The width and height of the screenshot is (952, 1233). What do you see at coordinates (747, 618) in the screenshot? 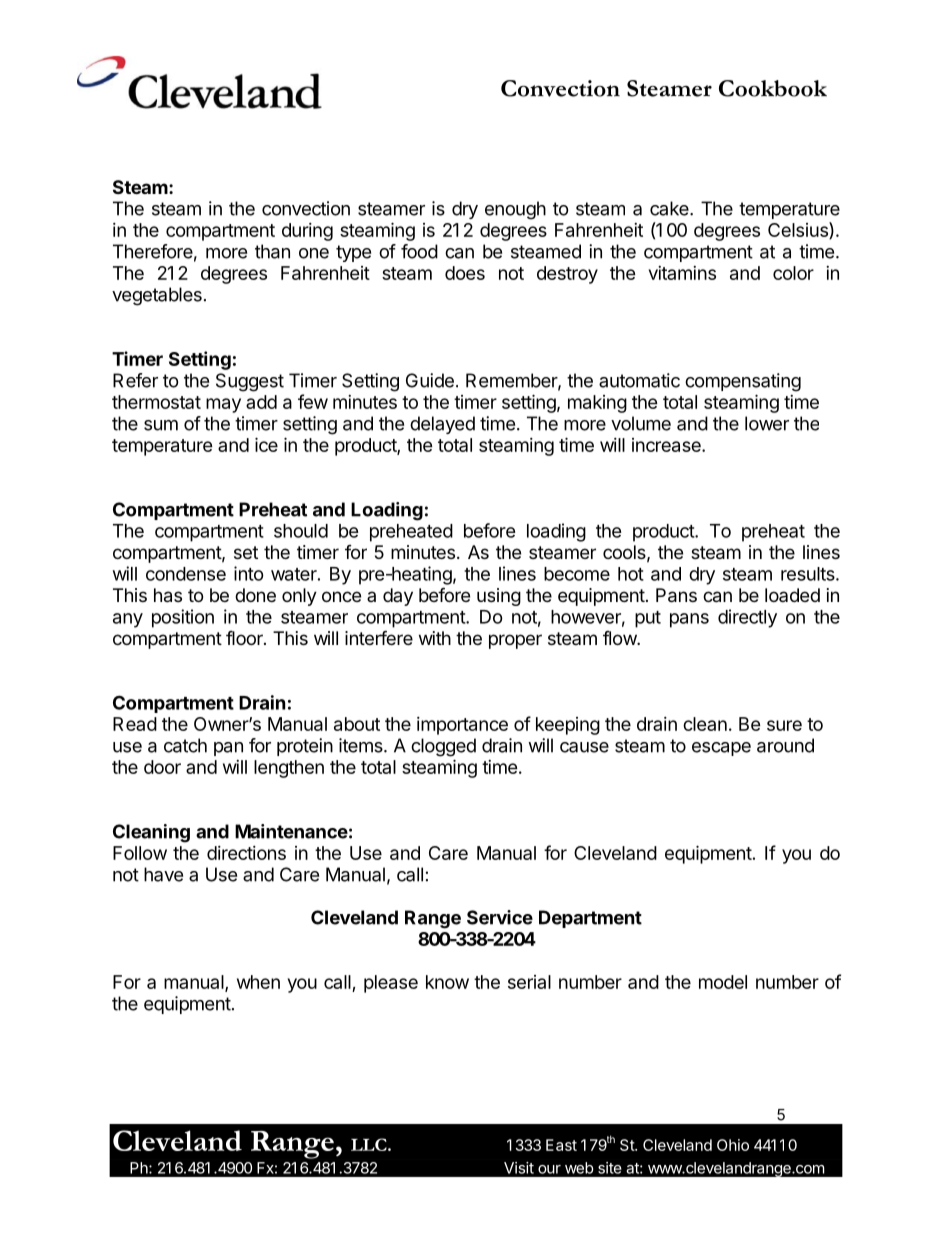
I see `directly` at bounding box center [747, 618].
